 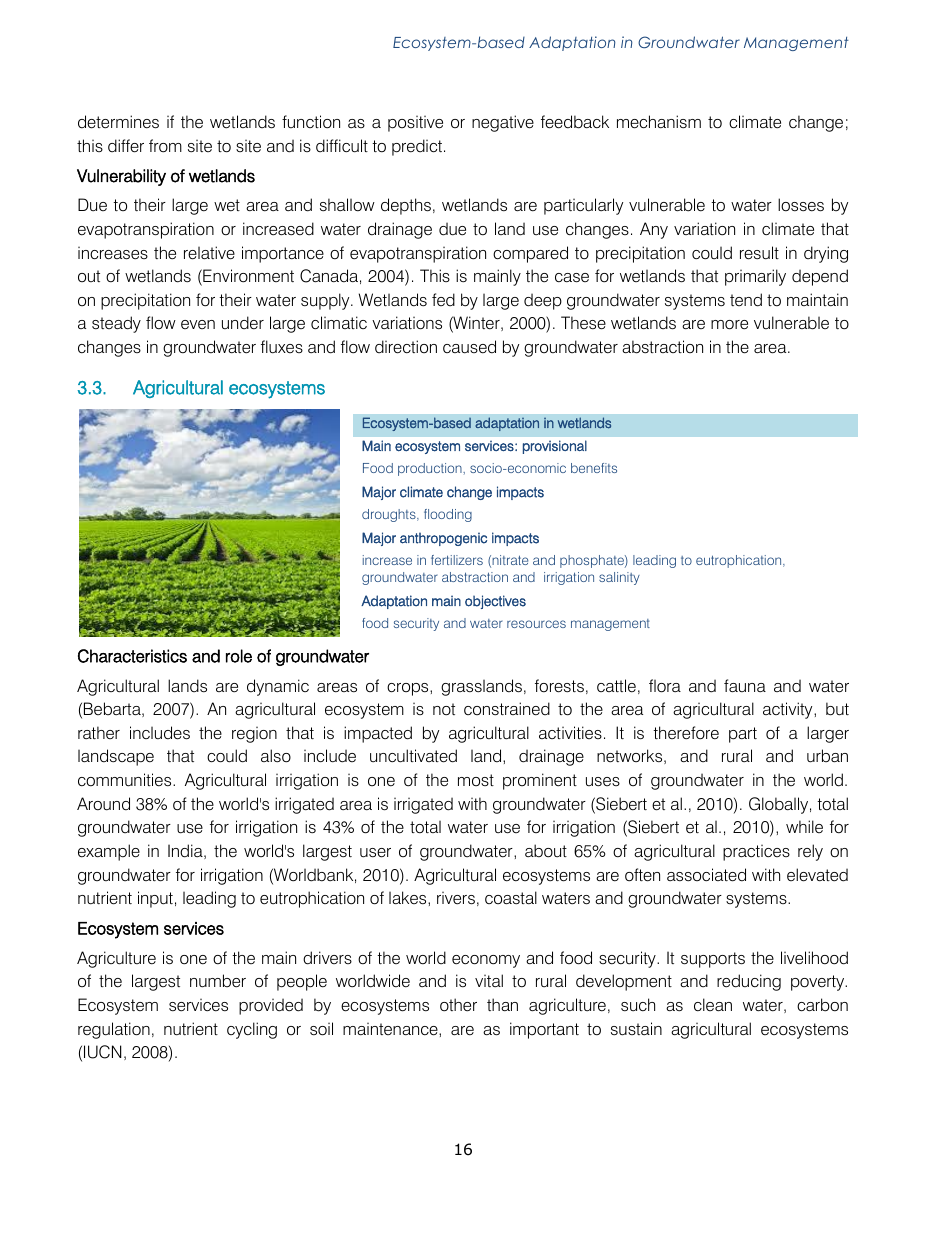 I want to click on role, so click(x=239, y=656).
